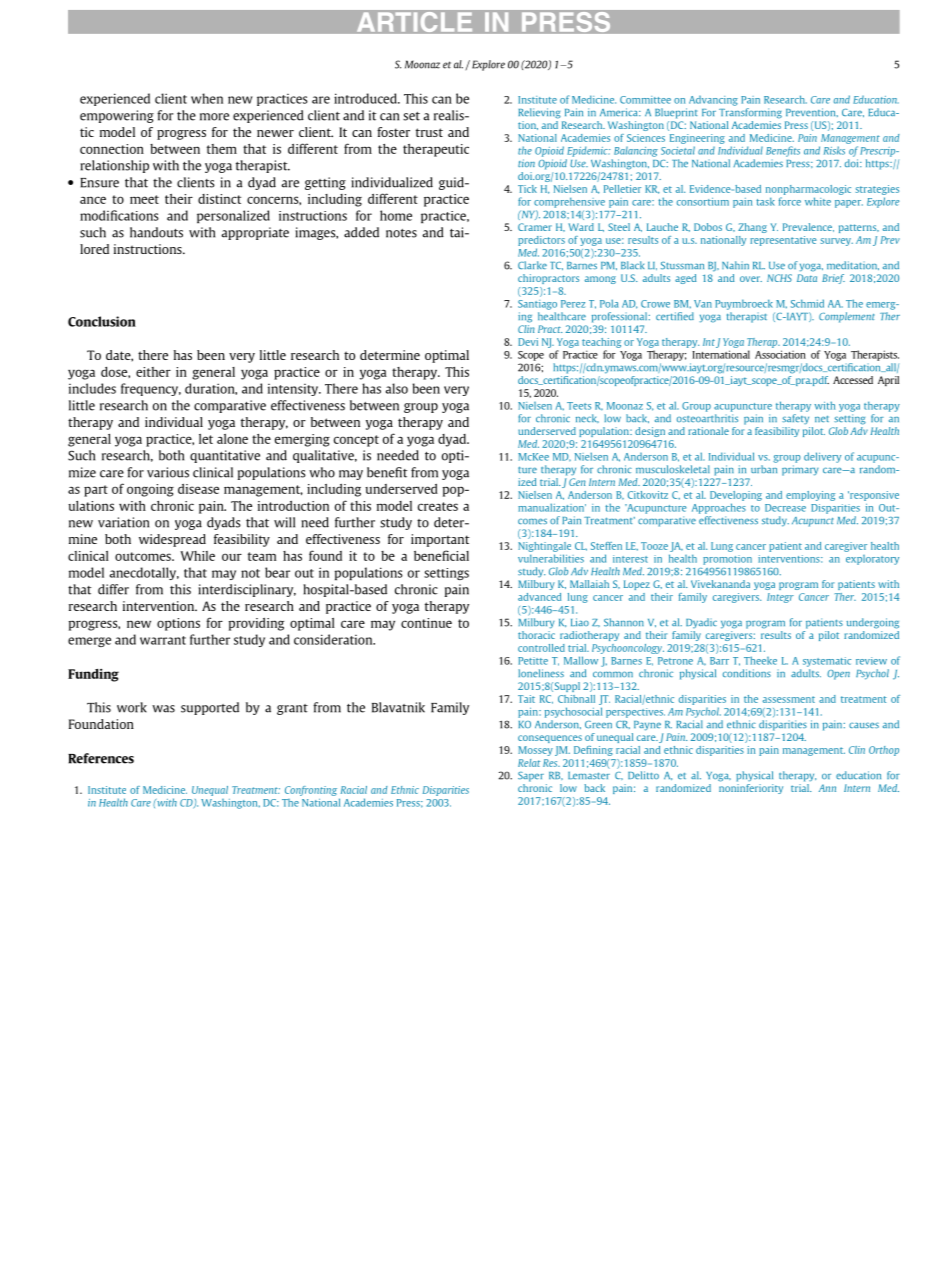 The height and width of the image is (1270, 952). I want to click on more, so click(214, 117).
